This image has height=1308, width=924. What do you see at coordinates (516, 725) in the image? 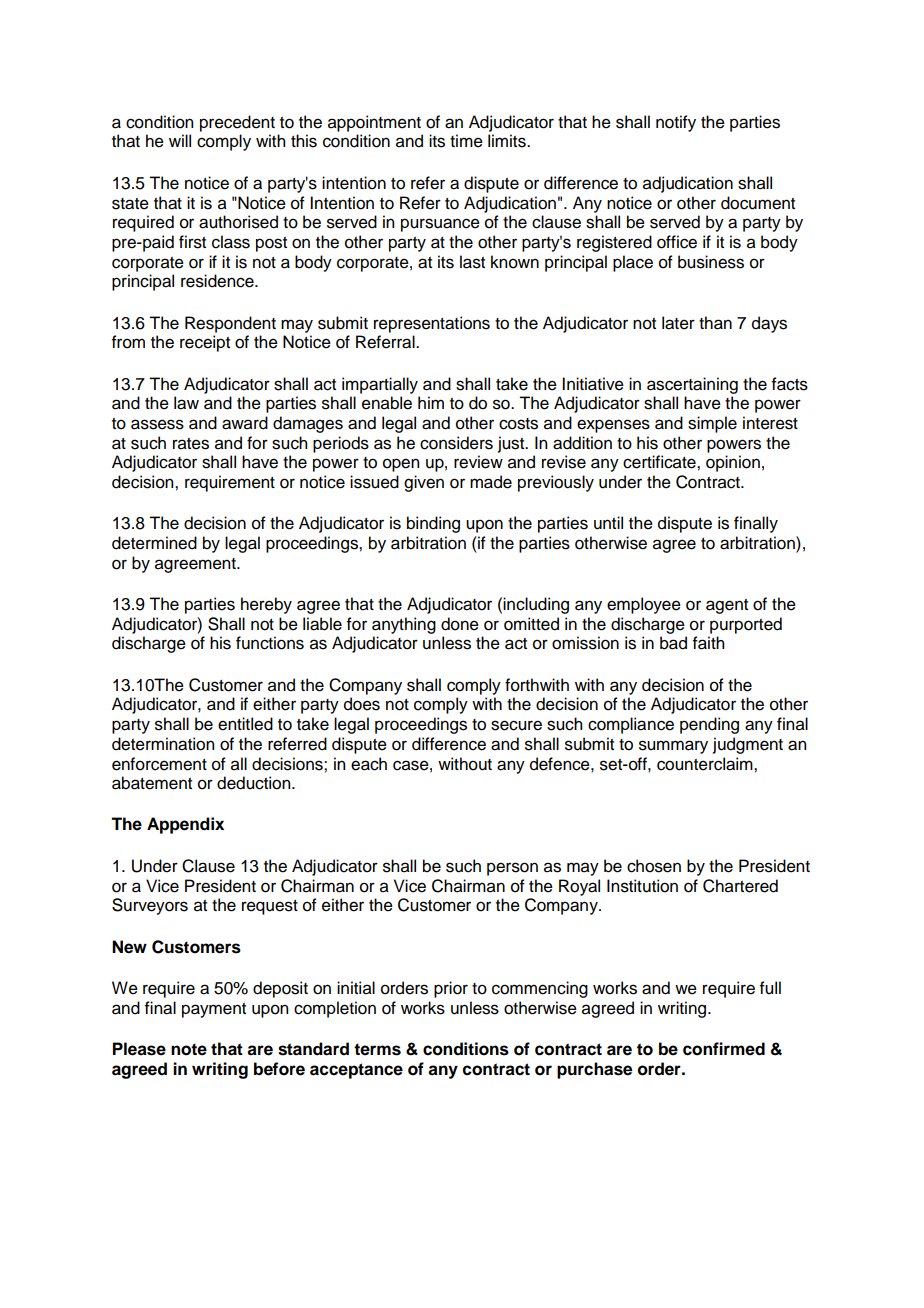
I see `secure` at bounding box center [516, 725].
